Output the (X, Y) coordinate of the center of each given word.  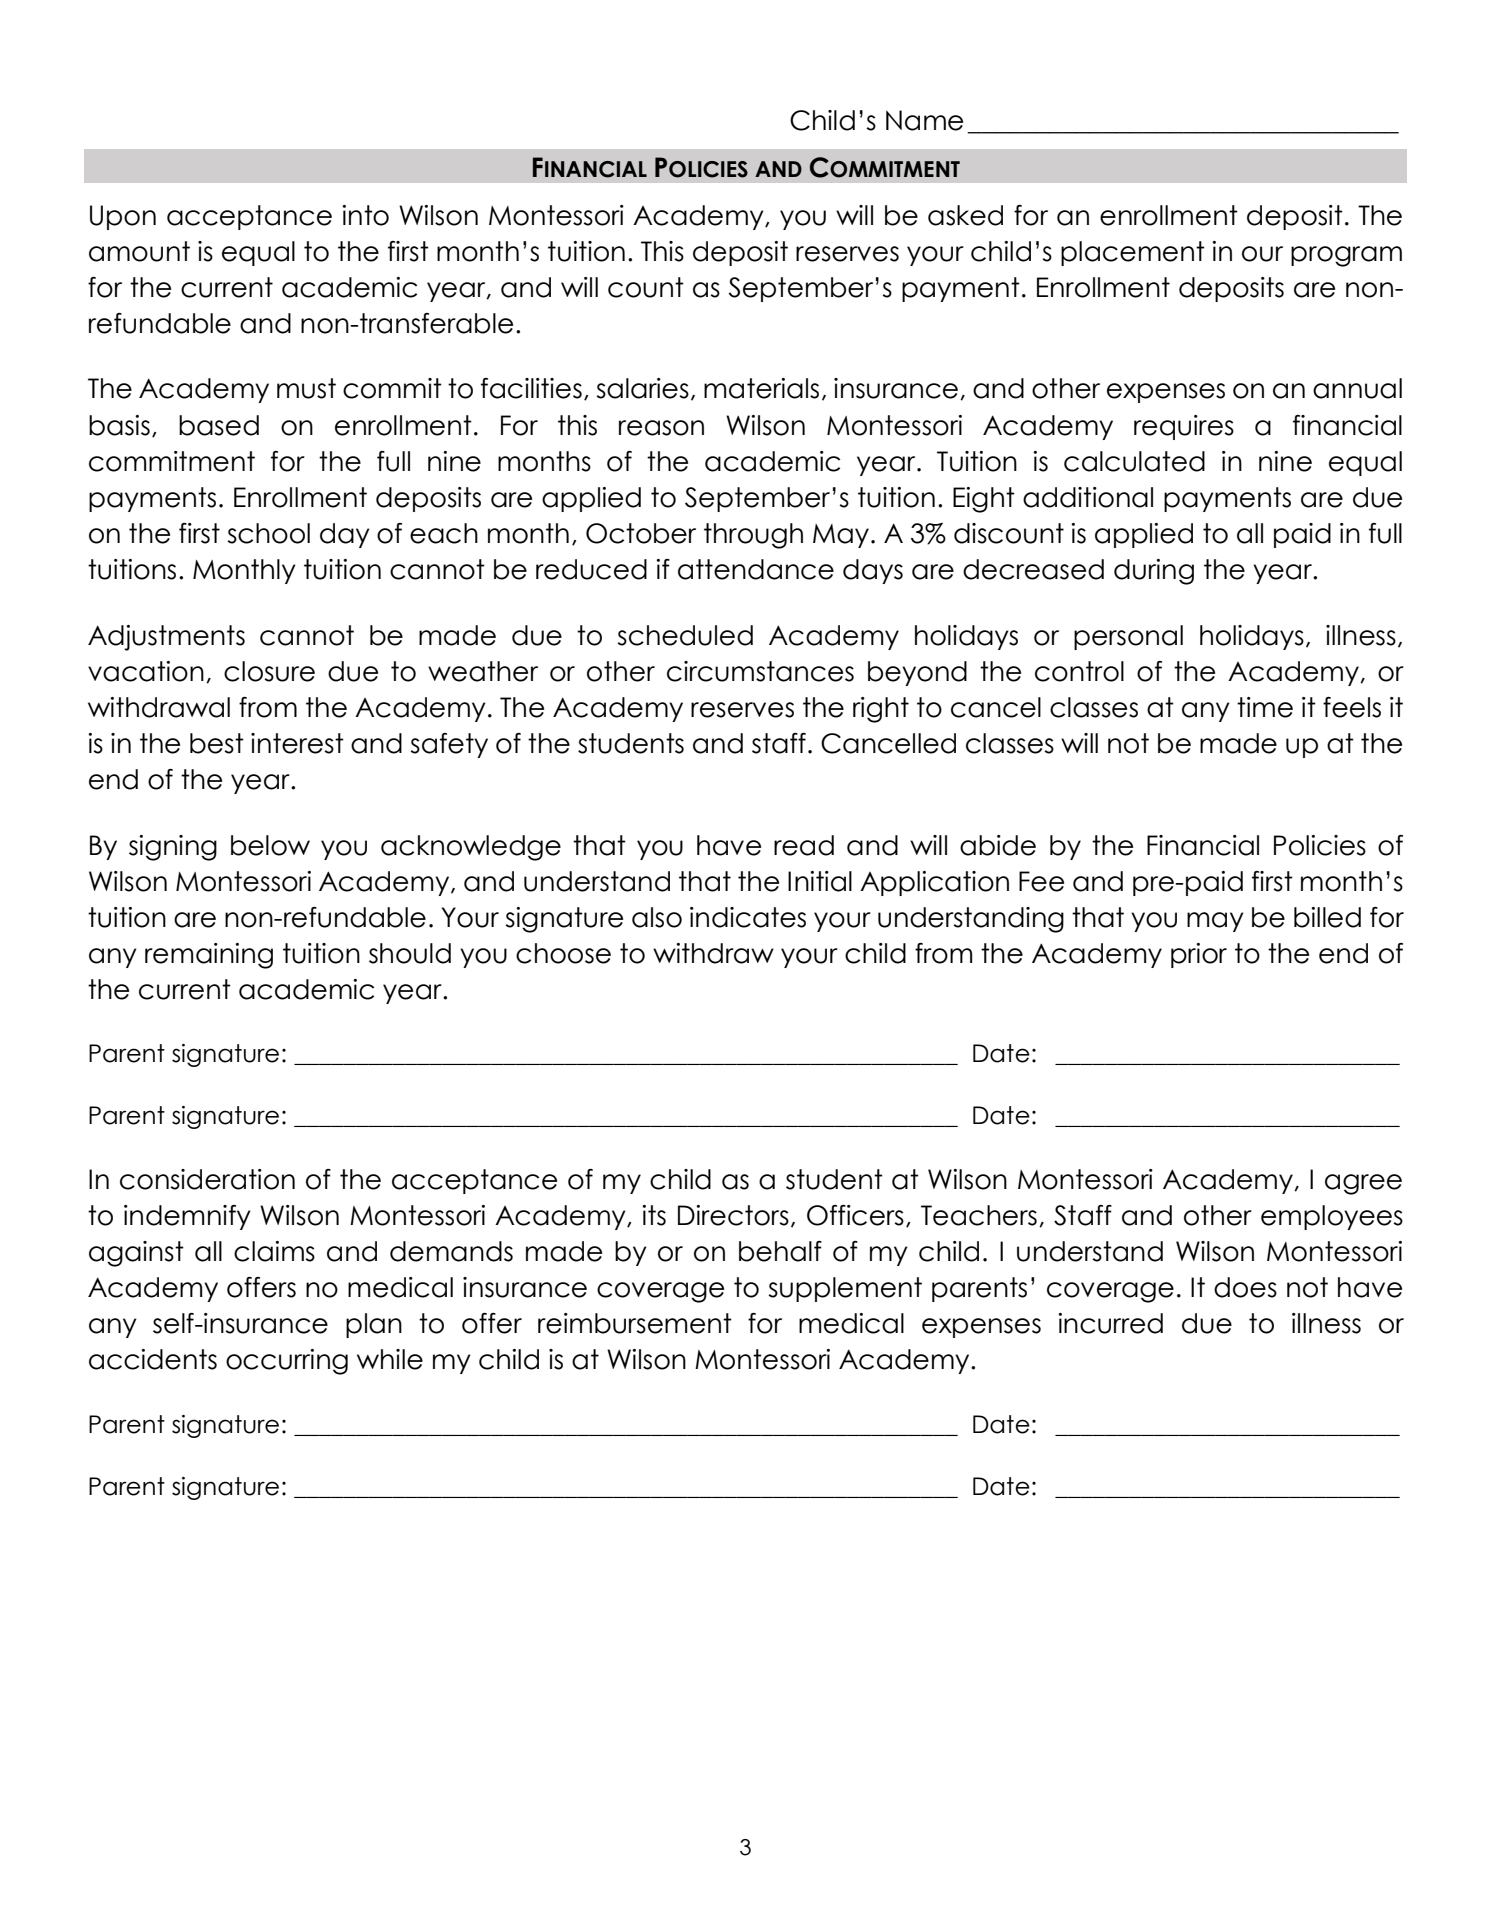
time (1265, 707)
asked (965, 215)
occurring (287, 1362)
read (804, 845)
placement (1133, 253)
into (365, 215)
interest (297, 743)
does (1245, 1287)
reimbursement (635, 1323)
